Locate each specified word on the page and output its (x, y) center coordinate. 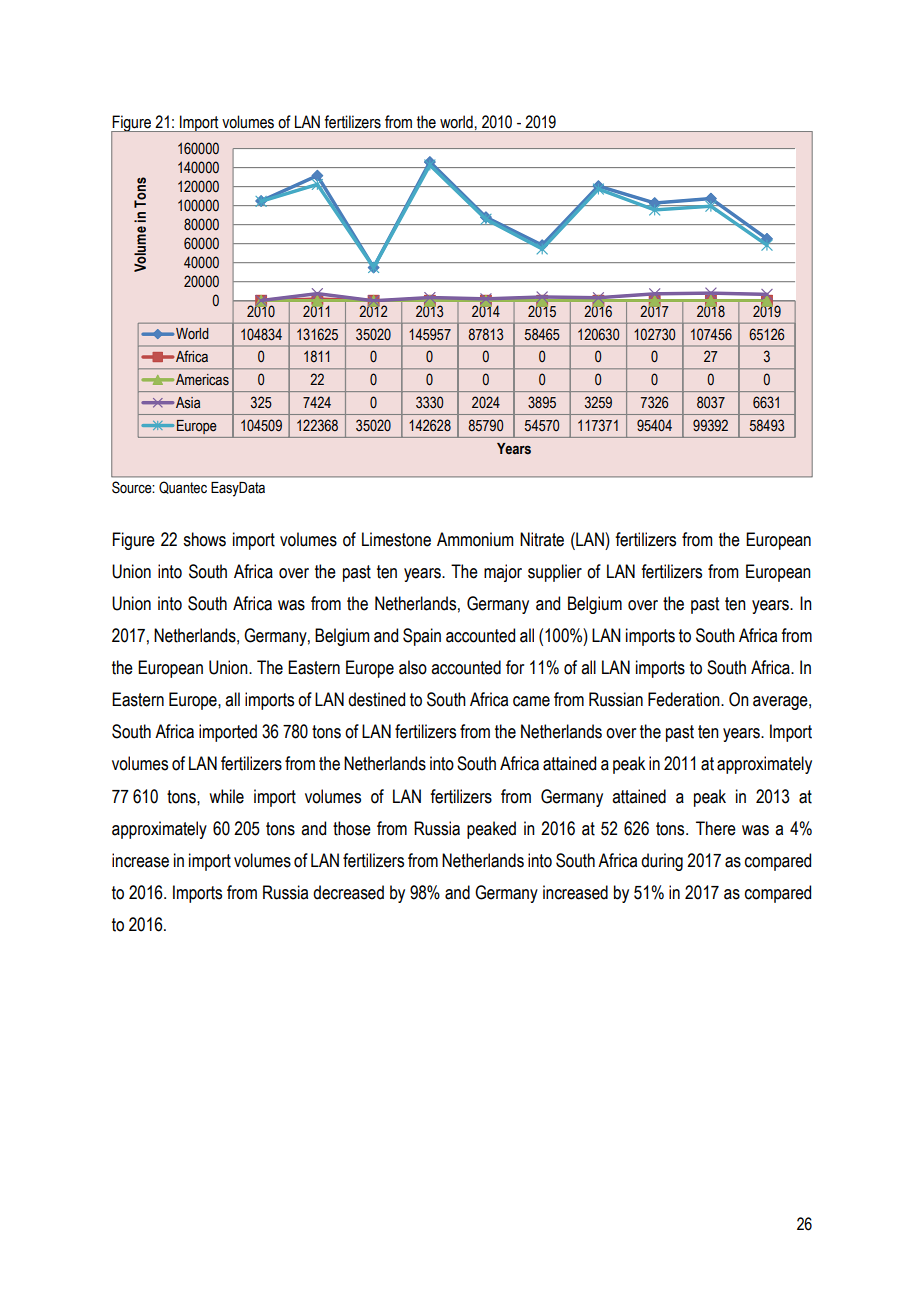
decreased (348, 892)
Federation (685, 699)
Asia (188, 403)
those (352, 828)
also (413, 667)
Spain (422, 637)
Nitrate (542, 539)
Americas (202, 380)
